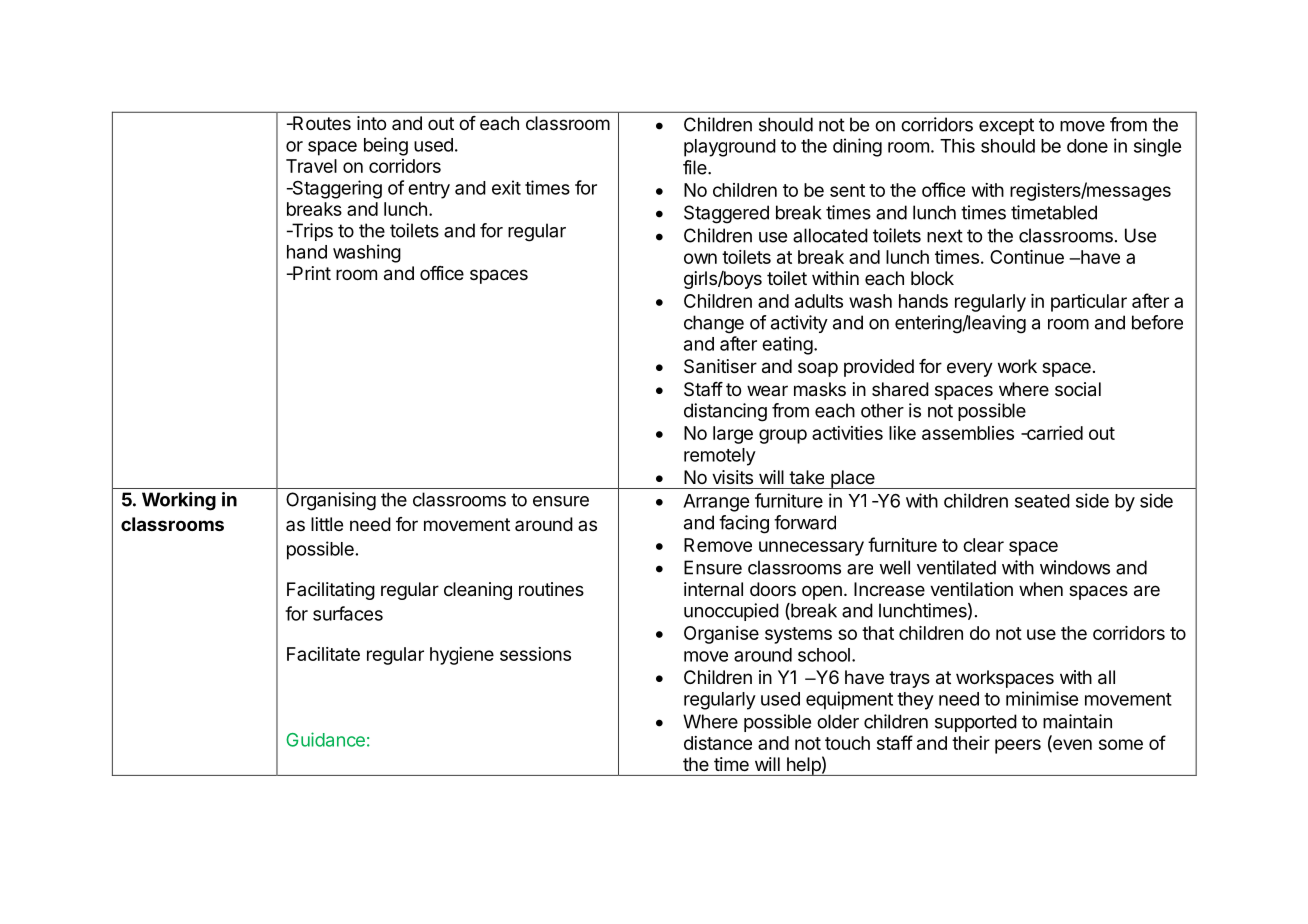 The image size is (1308, 924). Describe the element at coordinates (325, 739) in the image. I see `Guidance` at that location.
